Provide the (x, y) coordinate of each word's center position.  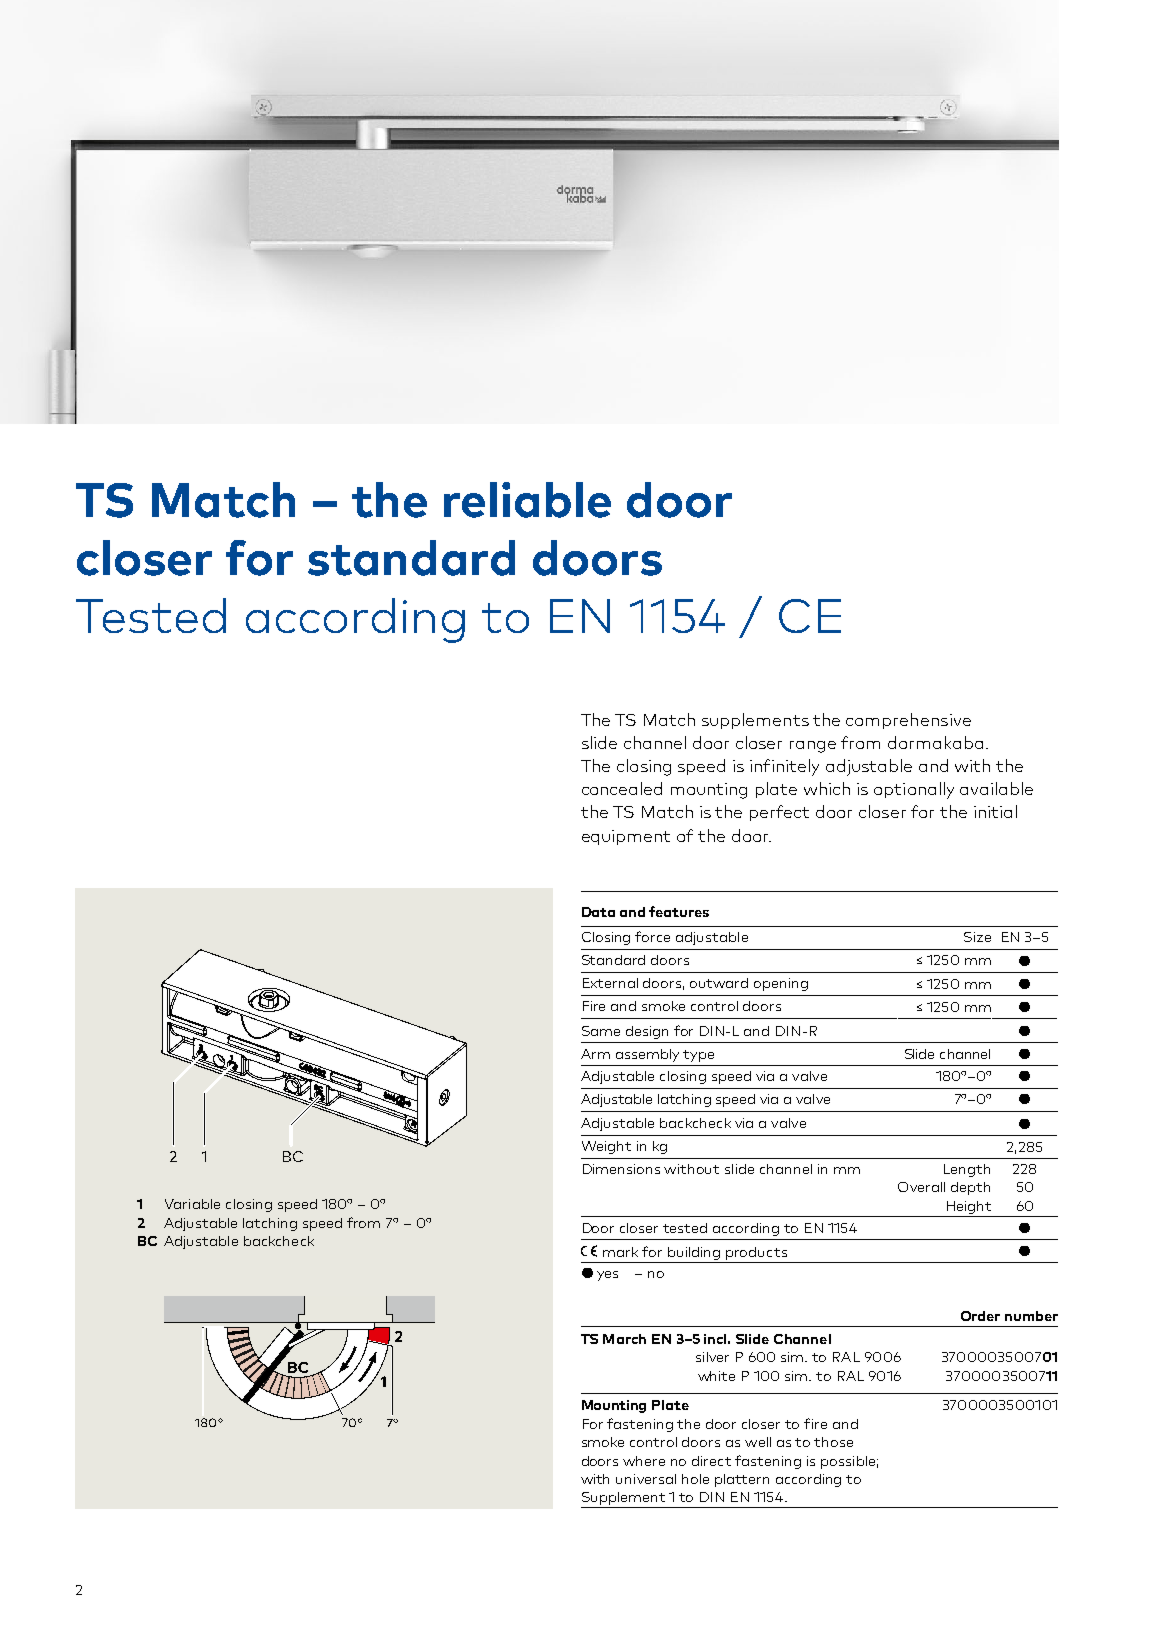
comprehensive (908, 721)
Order (980, 1316)
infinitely (784, 767)
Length (967, 1170)
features (679, 911)
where (644, 1461)
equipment (626, 837)
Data (598, 912)
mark (620, 1252)
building (694, 1253)
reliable (527, 500)
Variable (192, 1204)
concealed (622, 788)
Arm (595, 1054)
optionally (914, 790)
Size (977, 937)
